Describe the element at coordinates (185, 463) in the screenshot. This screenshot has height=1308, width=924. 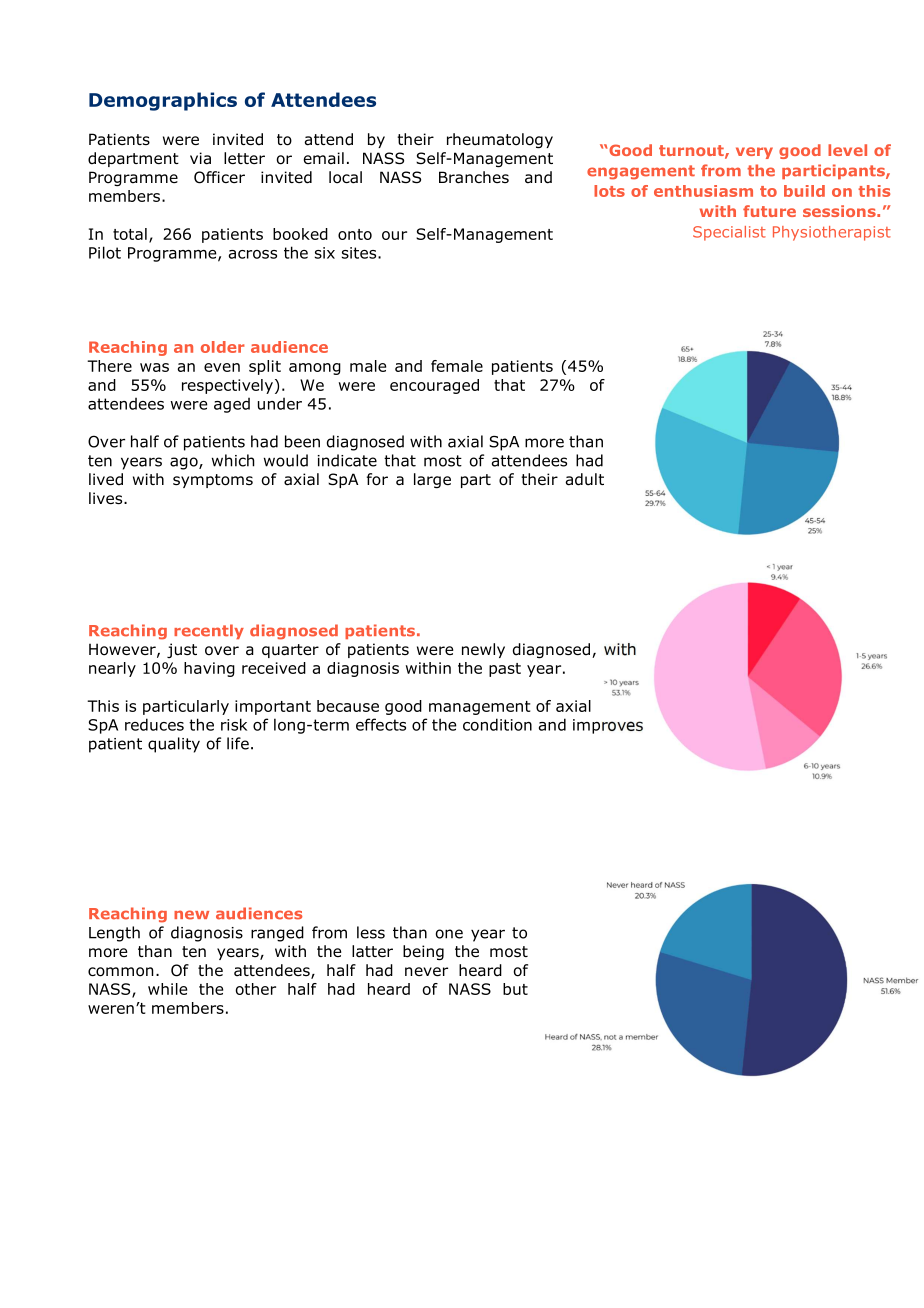
I see `ago` at that location.
